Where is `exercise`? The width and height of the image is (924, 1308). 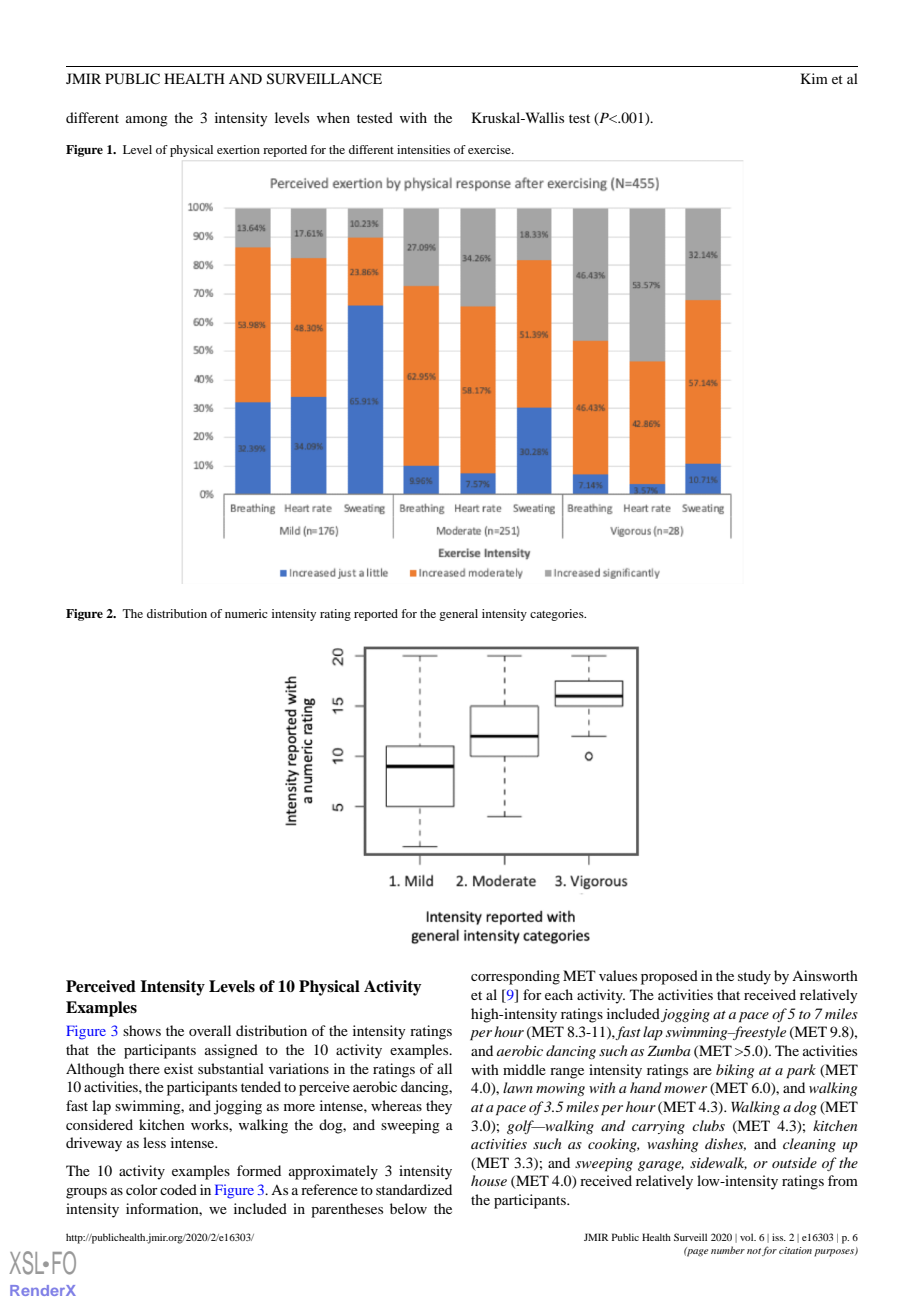 exercise is located at coordinates (490, 149).
